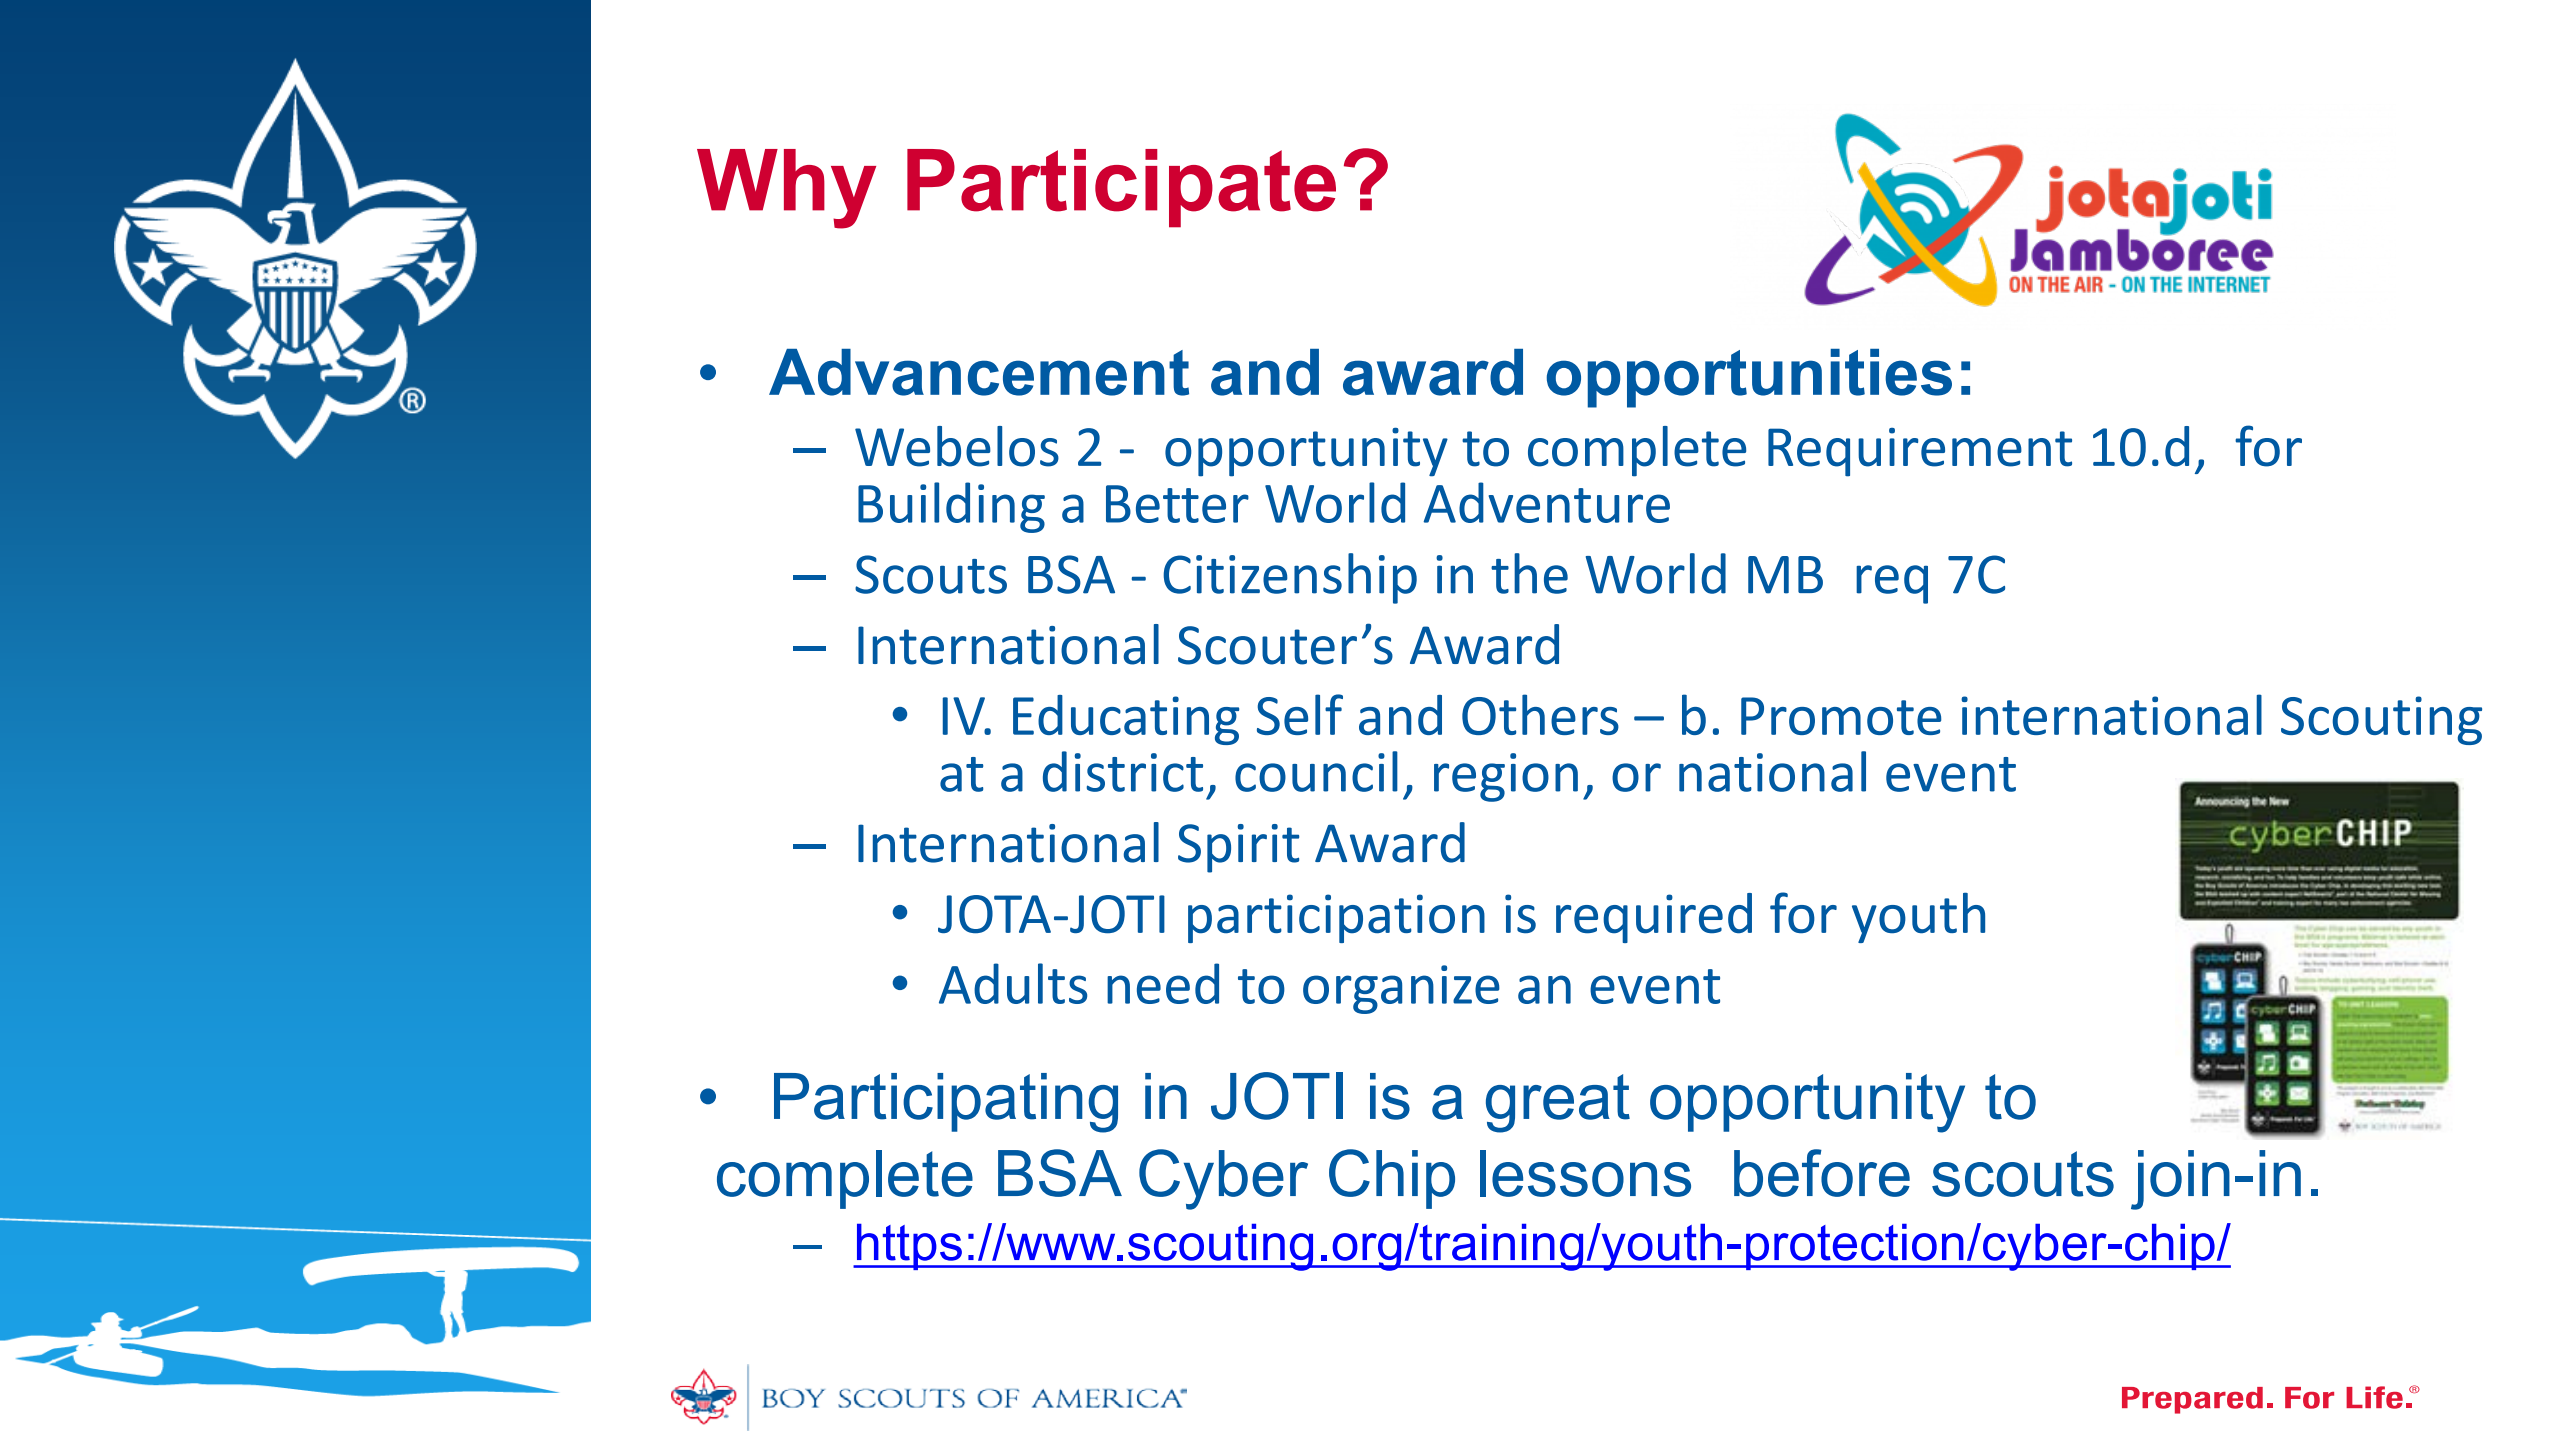 This screenshot has height=1447, width=2572. I want to click on Self, so click(1300, 714).
